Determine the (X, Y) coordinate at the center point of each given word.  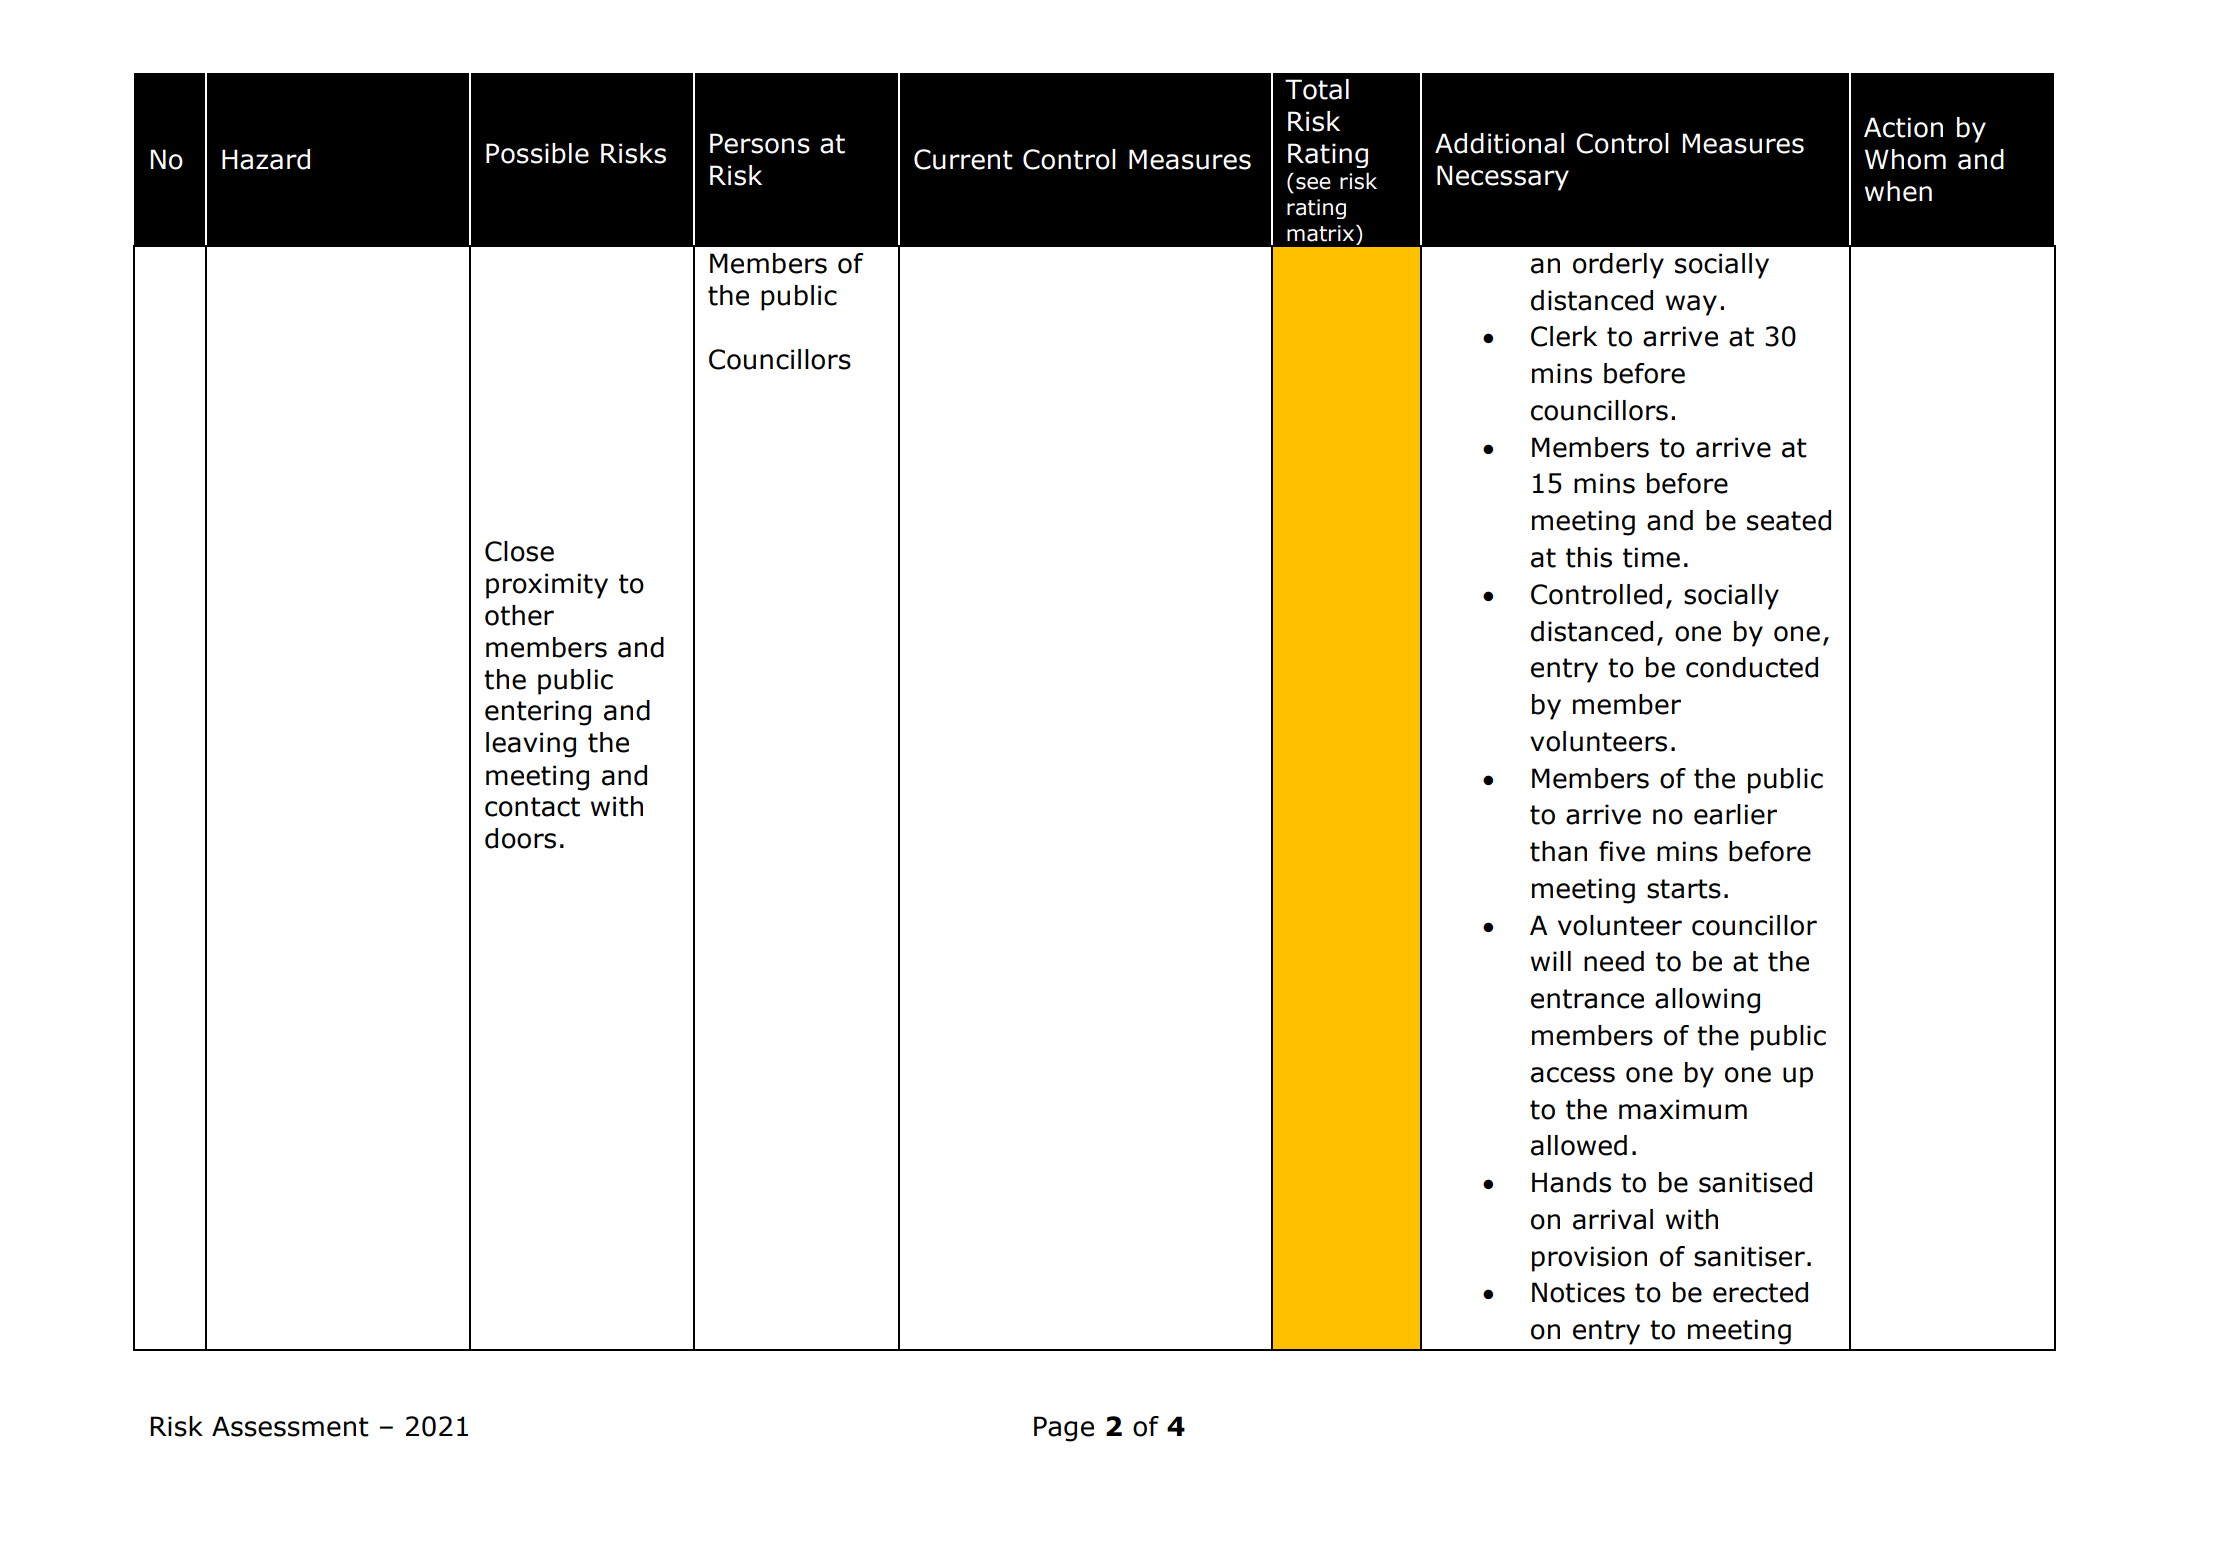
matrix (1320, 233)
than (1558, 851)
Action (1903, 127)
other (519, 615)
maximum (1683, 1109)
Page (1064, 1429)
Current (963, 159)
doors (520, 838)
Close (519, 551)
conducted (1752, 667)
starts (1684, 889)
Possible (537, 153)
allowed (1579, 1145)
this (1589, 557)
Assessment (290, 1426)
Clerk (1564, 336)
